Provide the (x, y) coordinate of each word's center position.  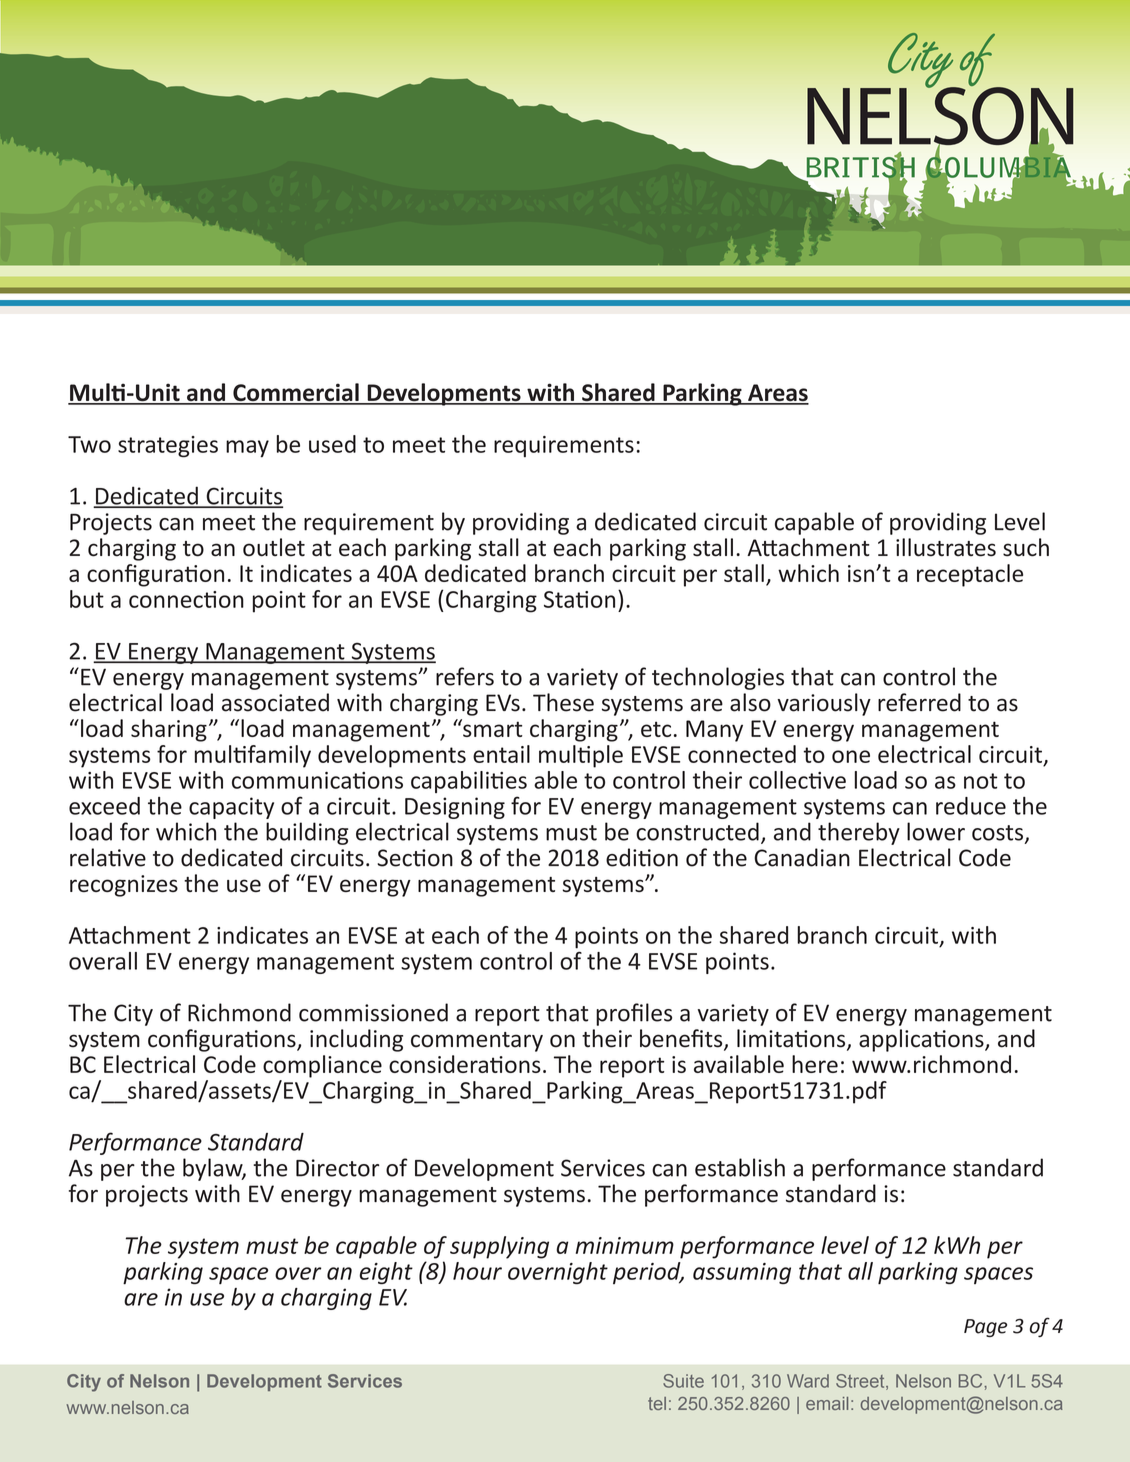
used (332, 444)
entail (501, 754)
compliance (322, 1066)
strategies (168, 447)
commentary (477, 1042)
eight (386, 1273)
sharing (169, 730)
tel (657, 1403)
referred (919, 702)
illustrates (946, 547)
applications (922, 1040)
